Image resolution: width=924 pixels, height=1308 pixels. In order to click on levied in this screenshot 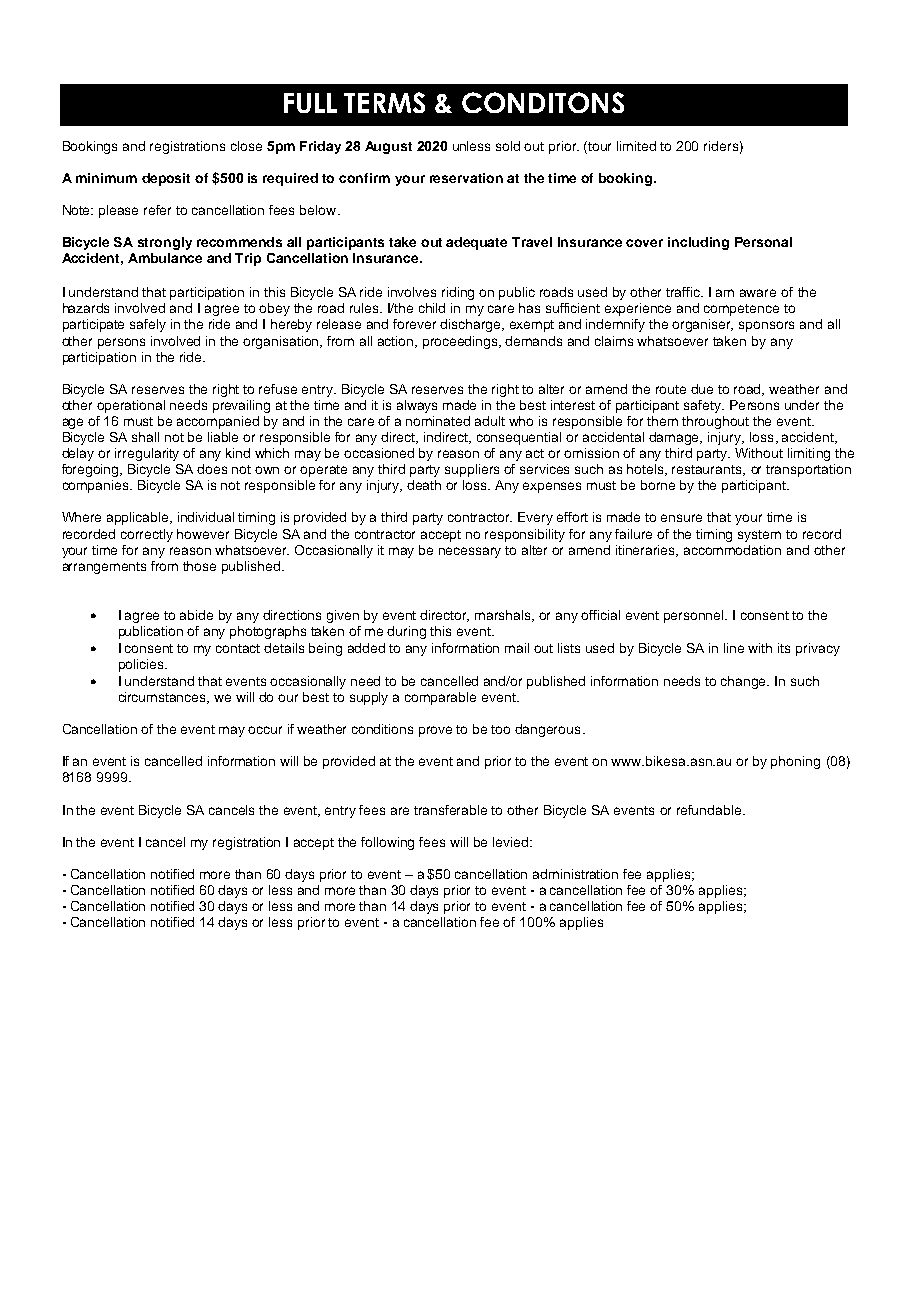, I will do `click(512, 842)`.
